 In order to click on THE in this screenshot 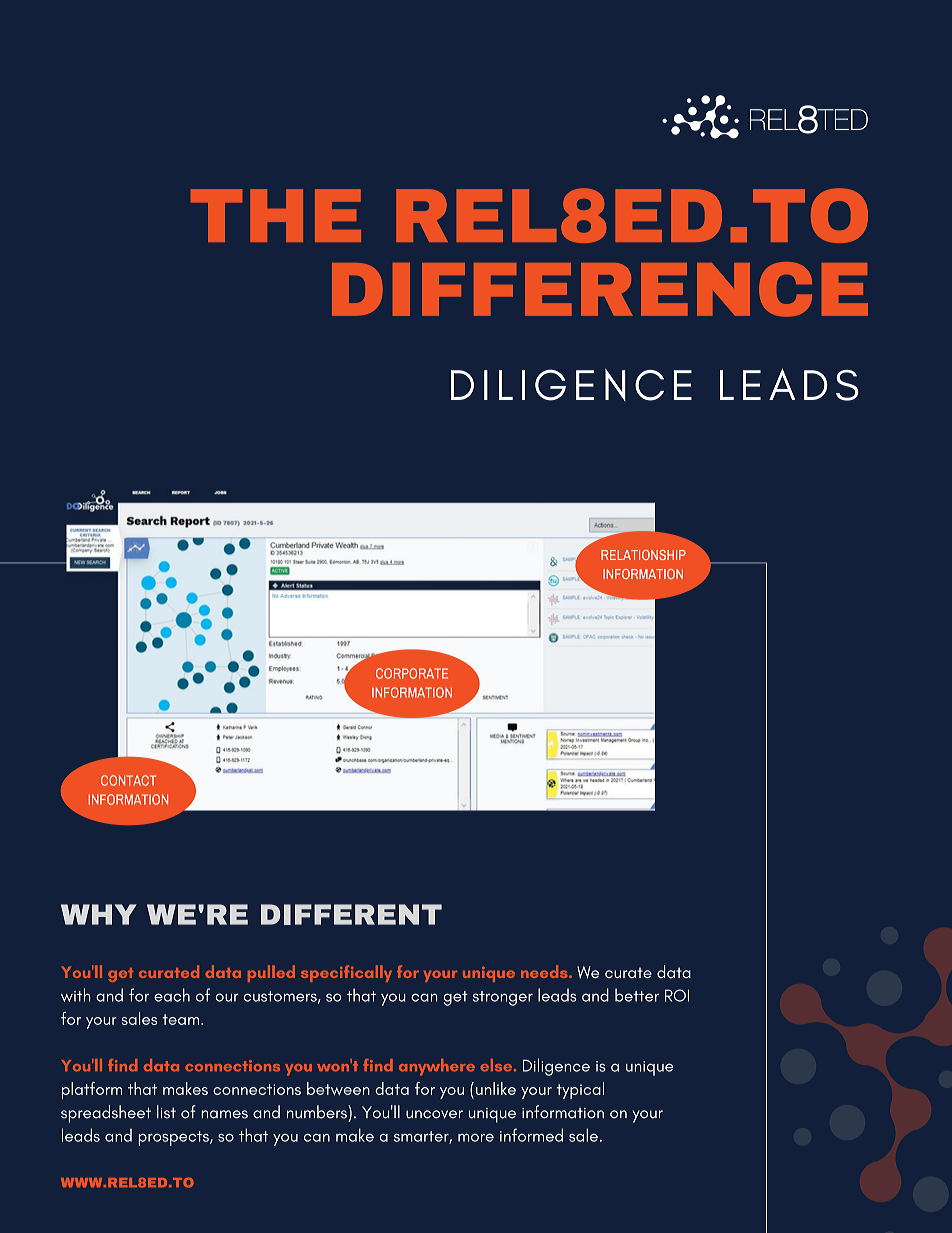, I will do `click(276, 215)`.
